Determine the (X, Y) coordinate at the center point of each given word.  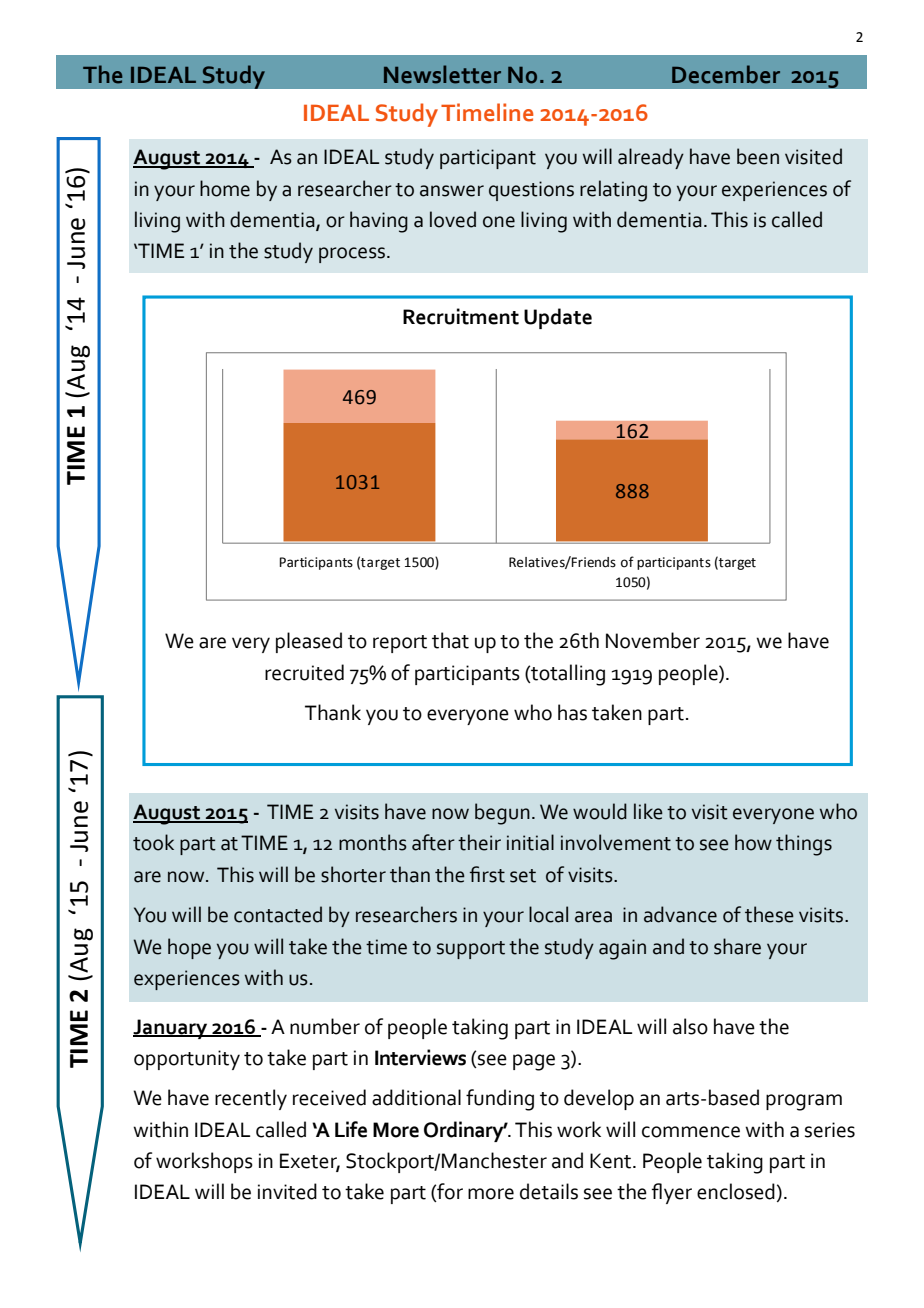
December (726, 74)
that (450, 640)
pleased (309, 642)
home (225, 188)
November (653, 640)
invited (287, 1191)
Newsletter (442, 74)
